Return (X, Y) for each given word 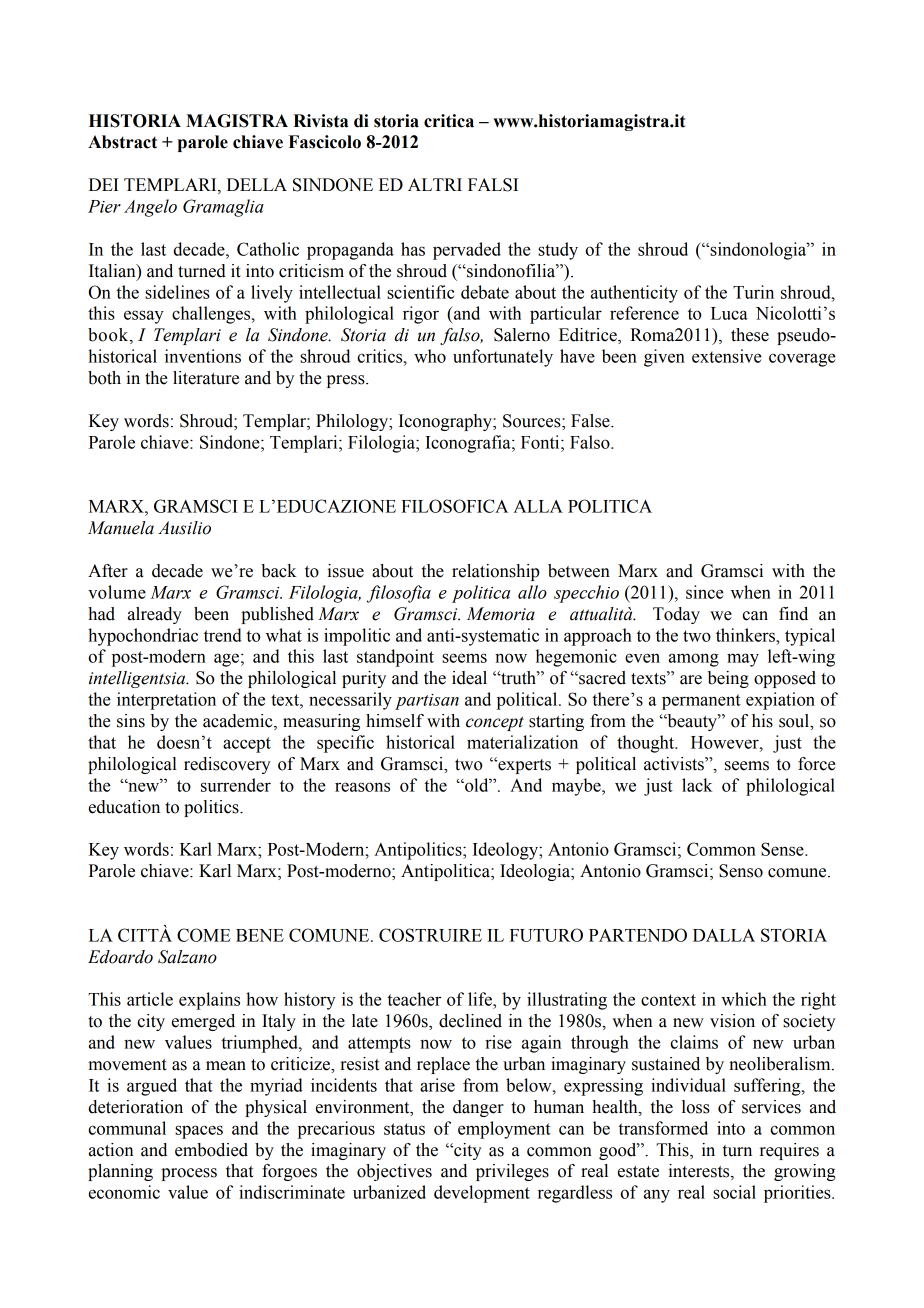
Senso (741, 871)
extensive (727, 356)
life (481, 999)
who (430, 356)
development (482, 1194)
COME (204, 935)
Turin (753, 292)
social (734, 1192)
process (189, 1174)
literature (206, 378)
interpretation (166, 701)
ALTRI (435, 184)
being (728, 679)
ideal (469, 678)
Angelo (150, 208)
